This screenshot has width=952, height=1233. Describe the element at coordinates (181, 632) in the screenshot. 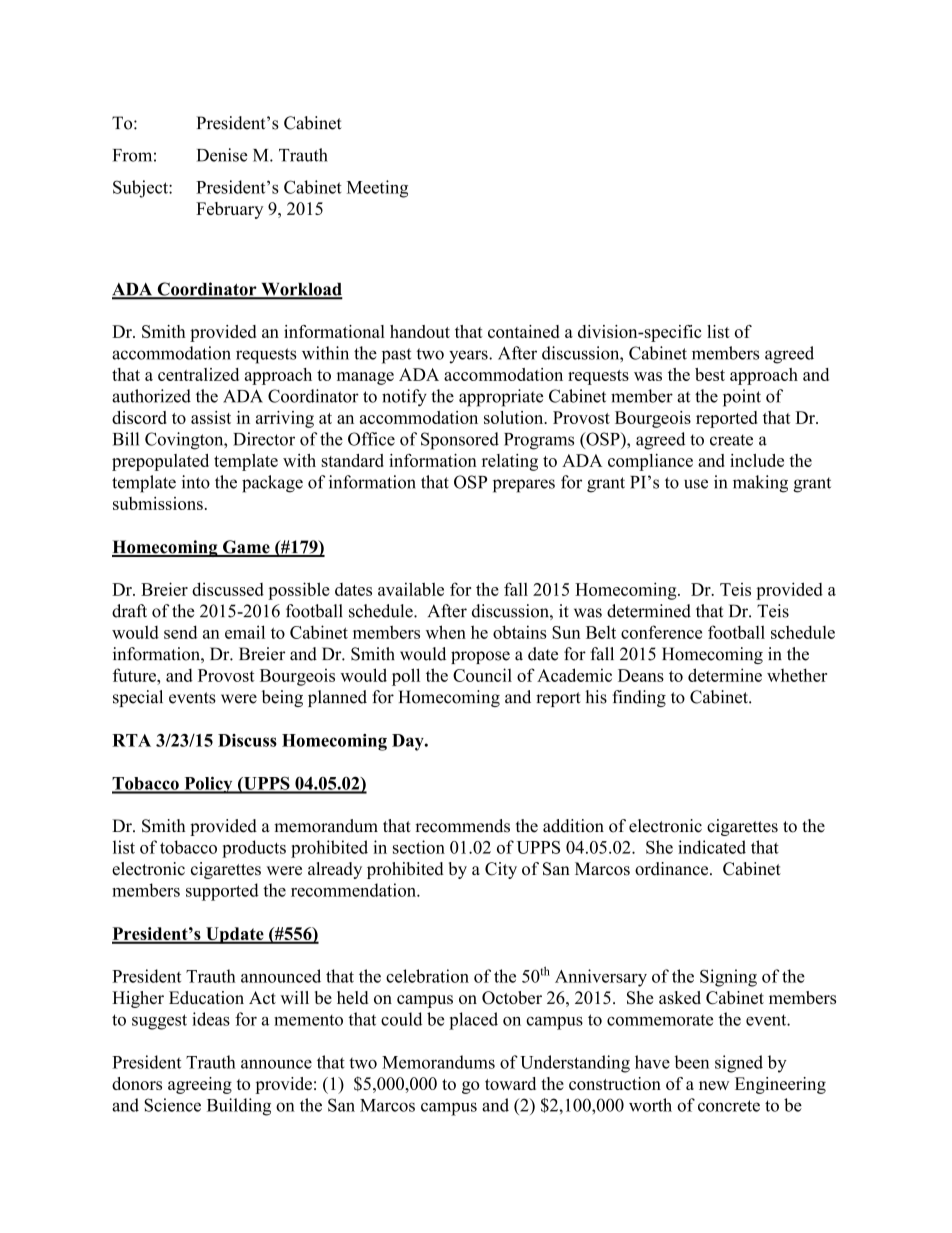

I see `send` at that location.
